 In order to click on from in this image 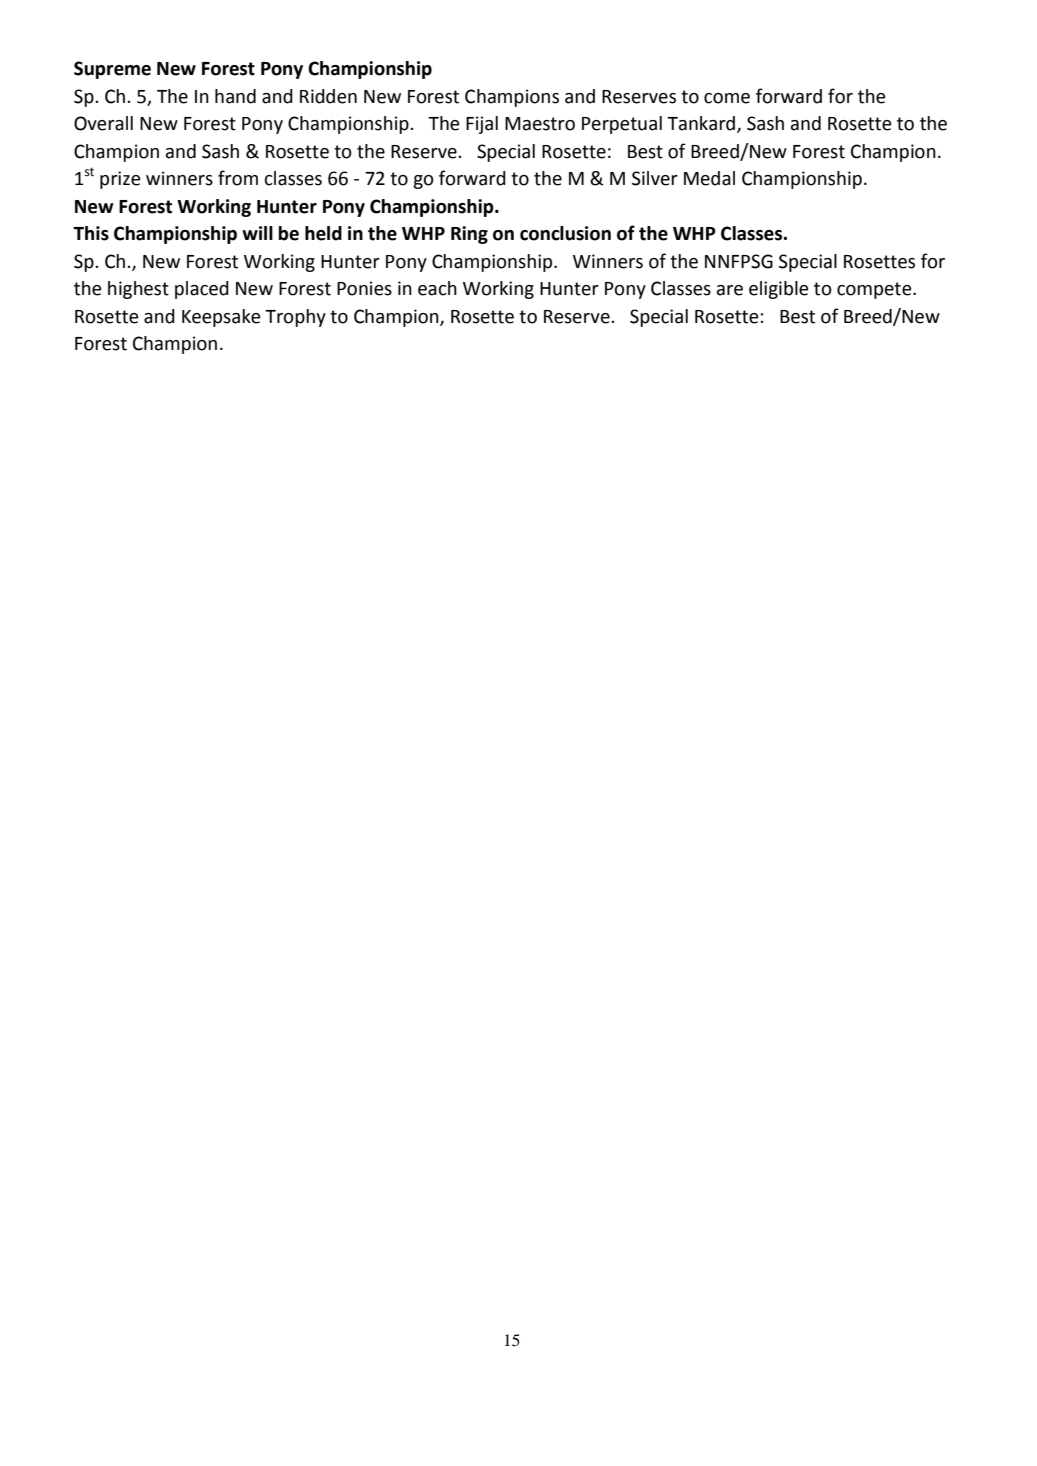, I will do `click(238, 178)`.
